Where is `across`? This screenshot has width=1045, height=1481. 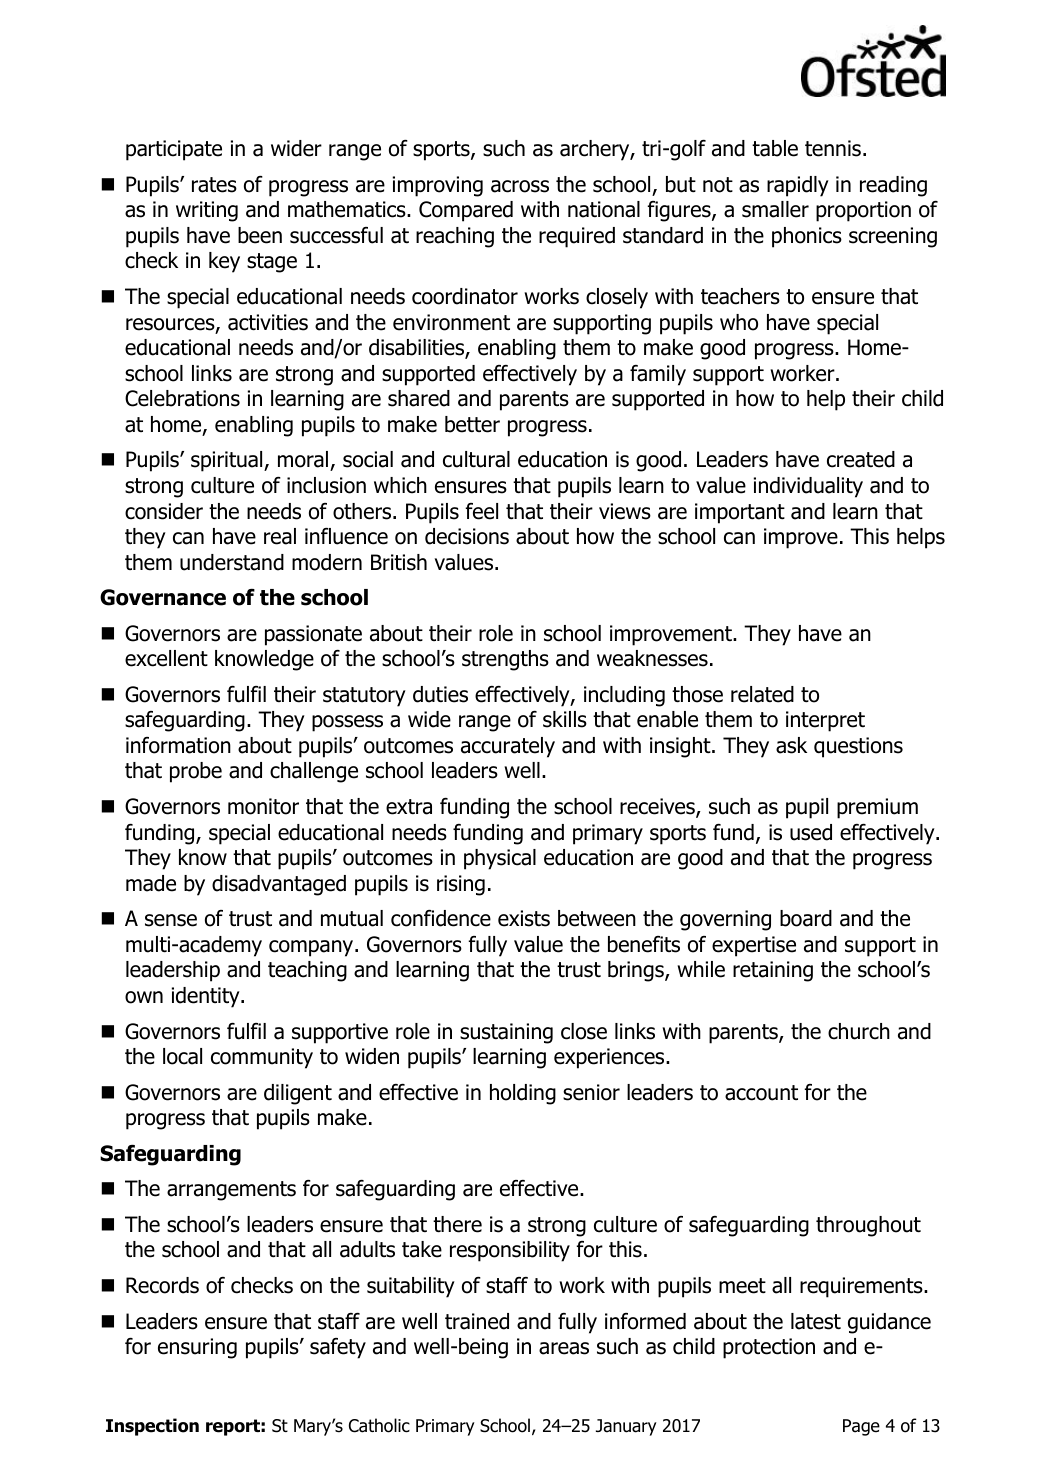 across is located at coordinates (520, 186).
